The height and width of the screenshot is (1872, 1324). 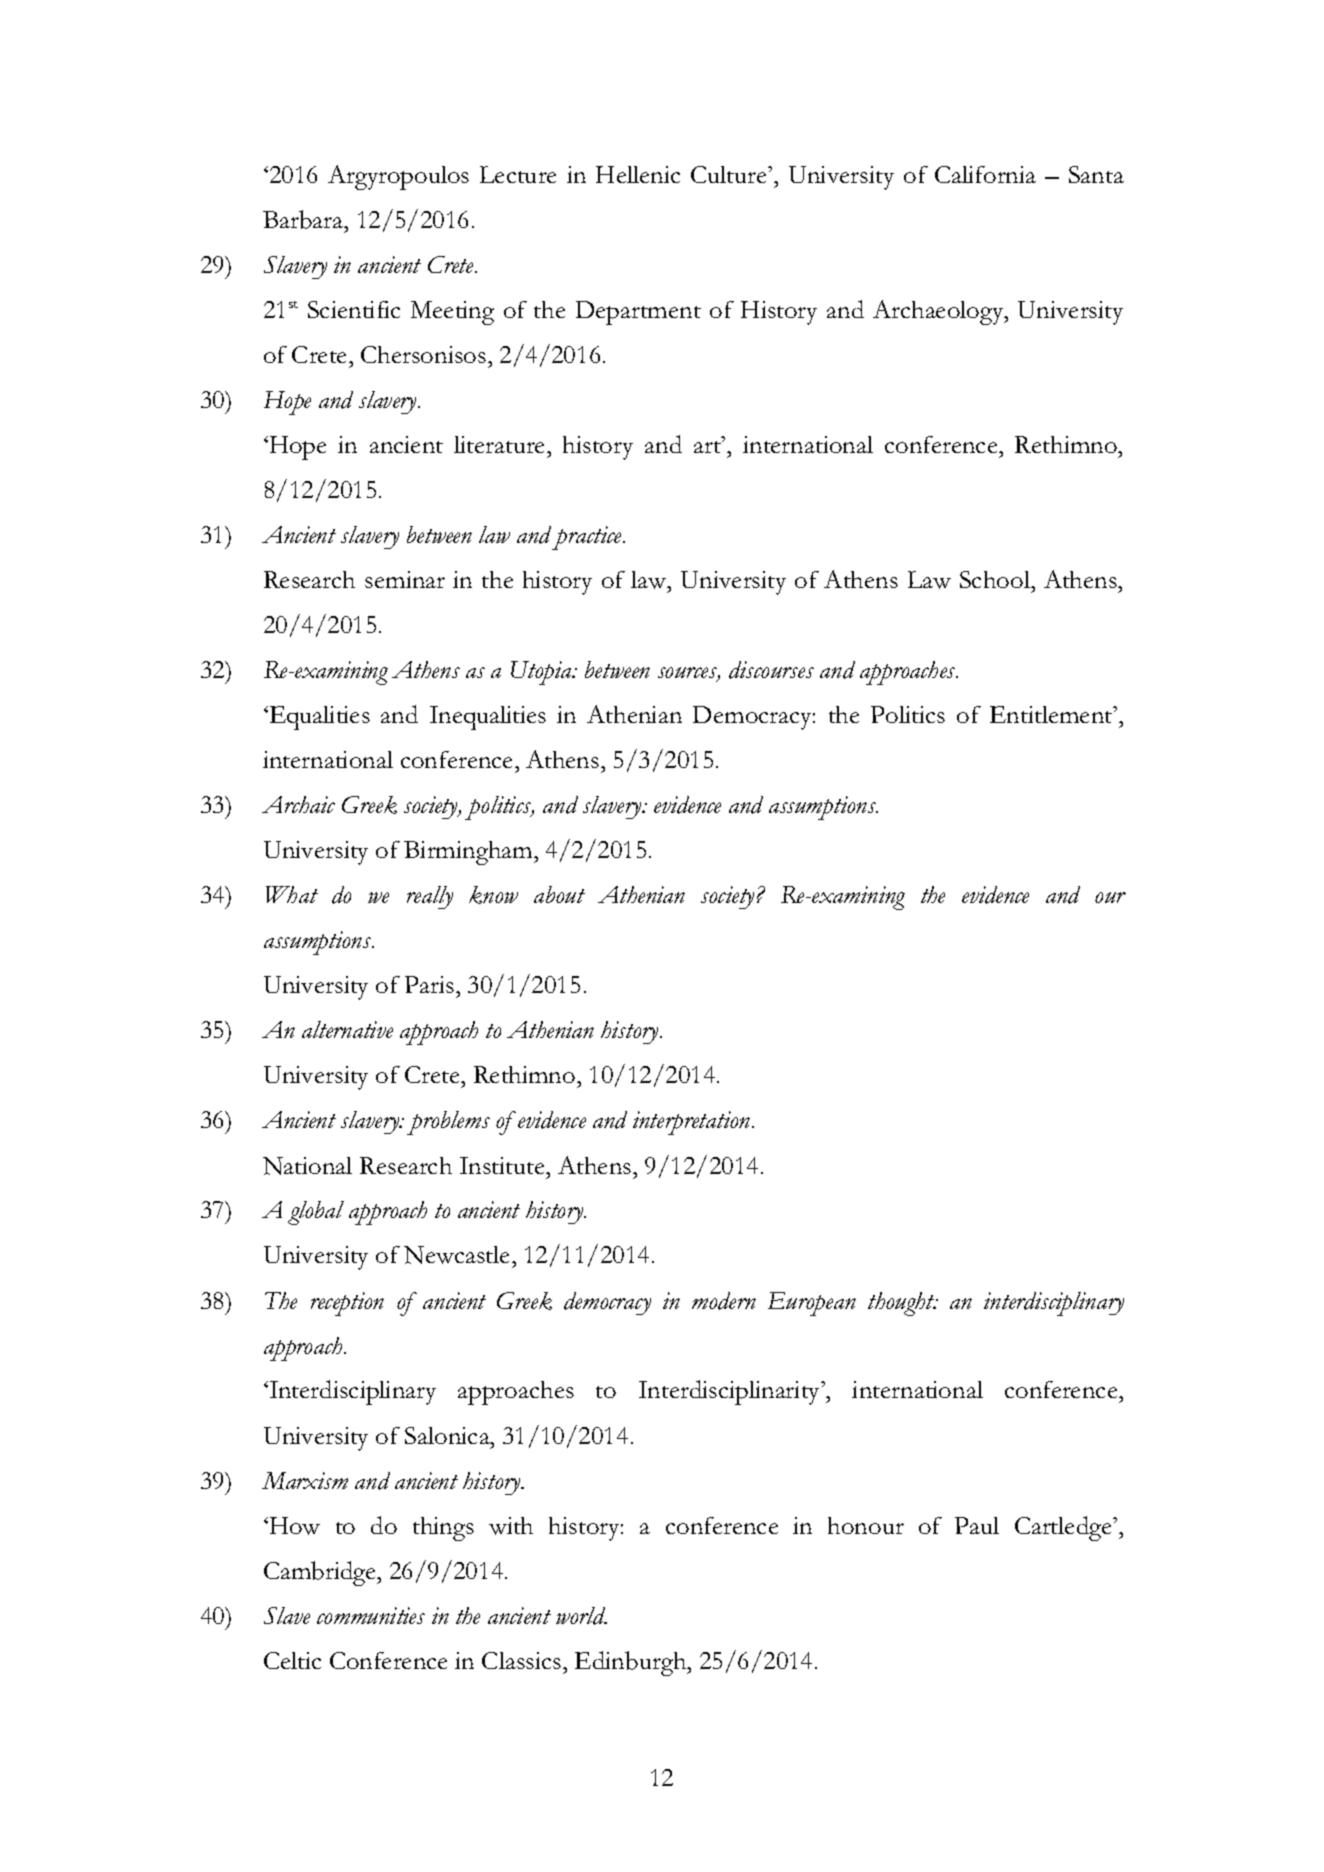 I want to click on Archaic, so click(x=298, y=804).
